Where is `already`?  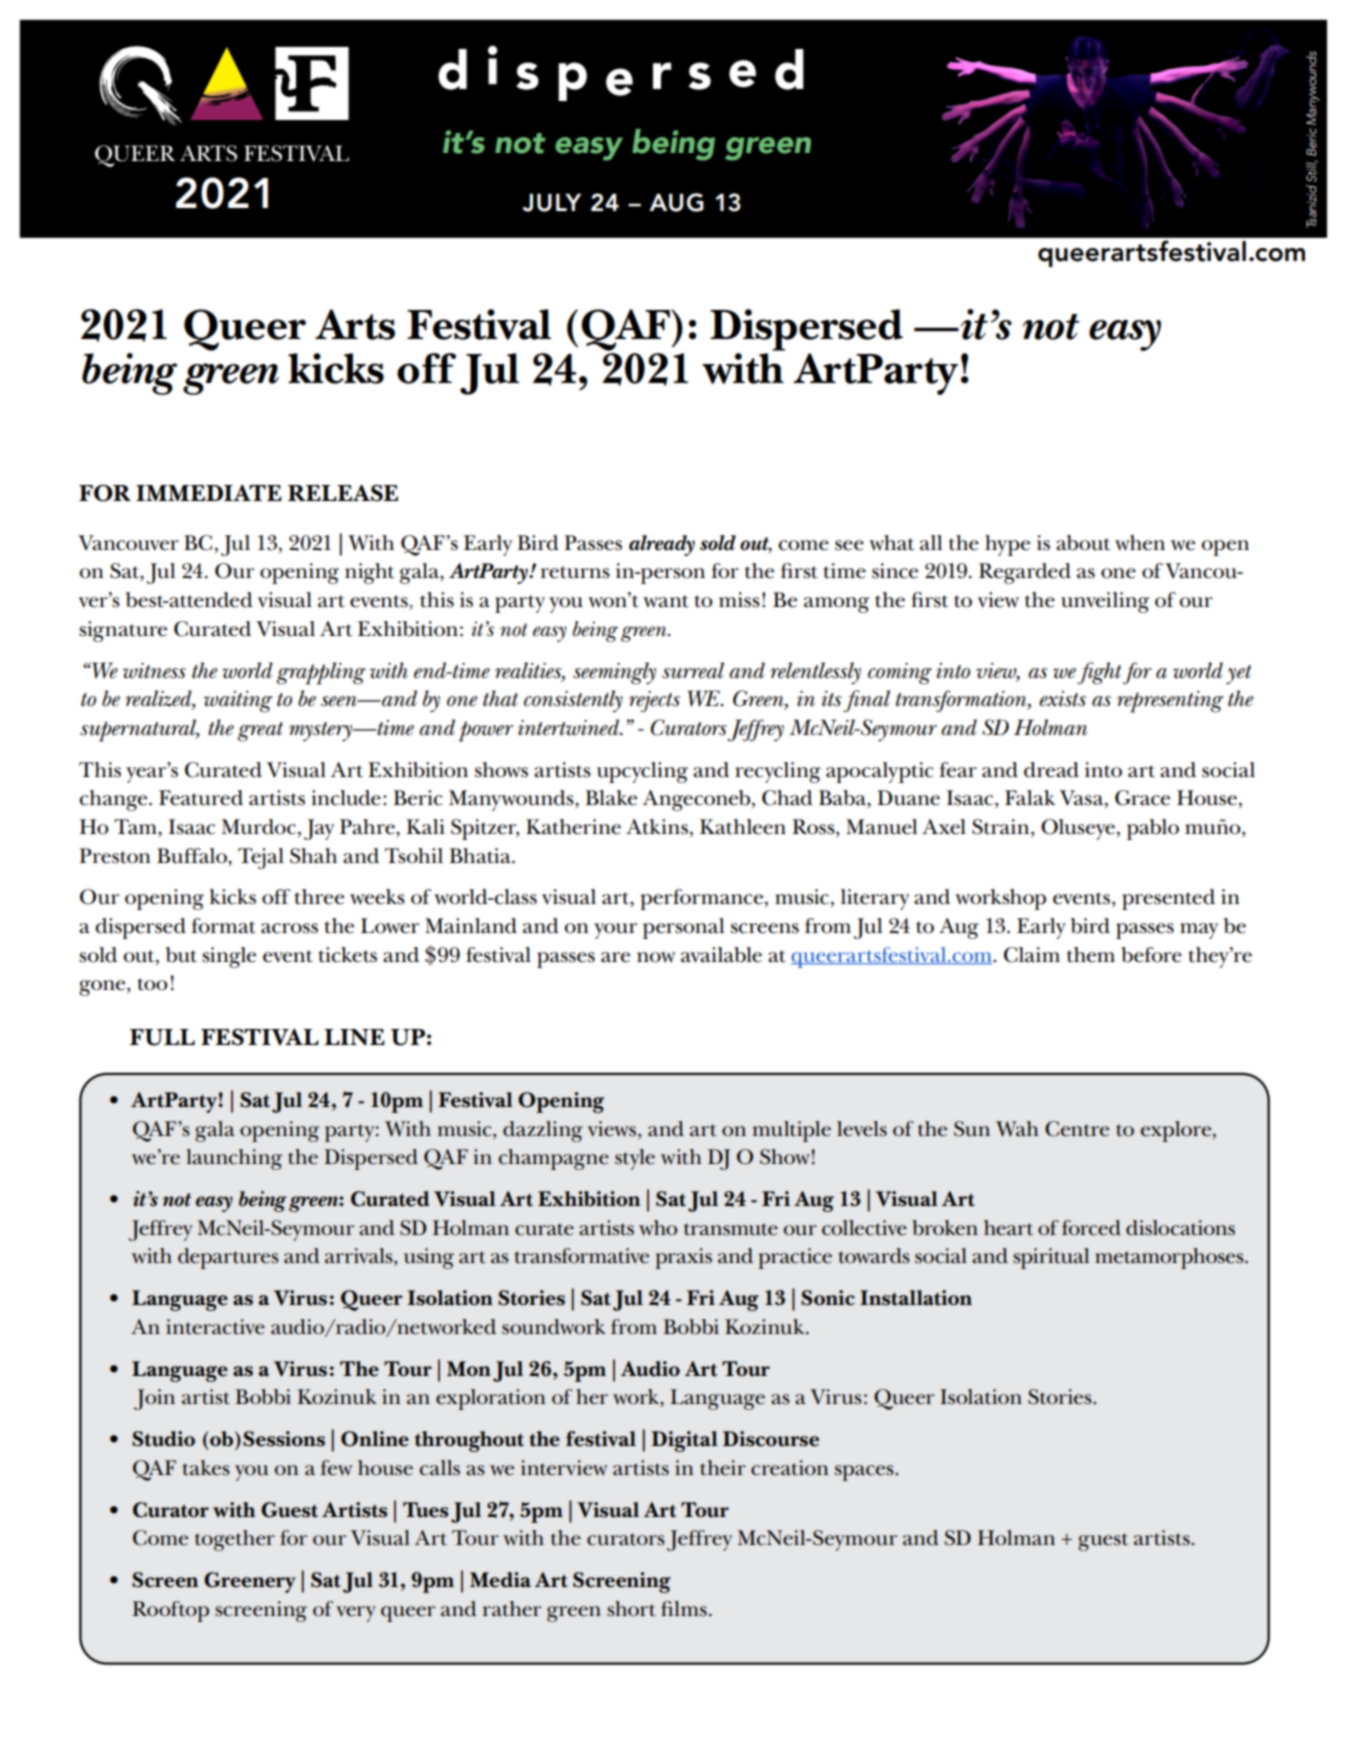 already is located at coordinates (662, 545).
